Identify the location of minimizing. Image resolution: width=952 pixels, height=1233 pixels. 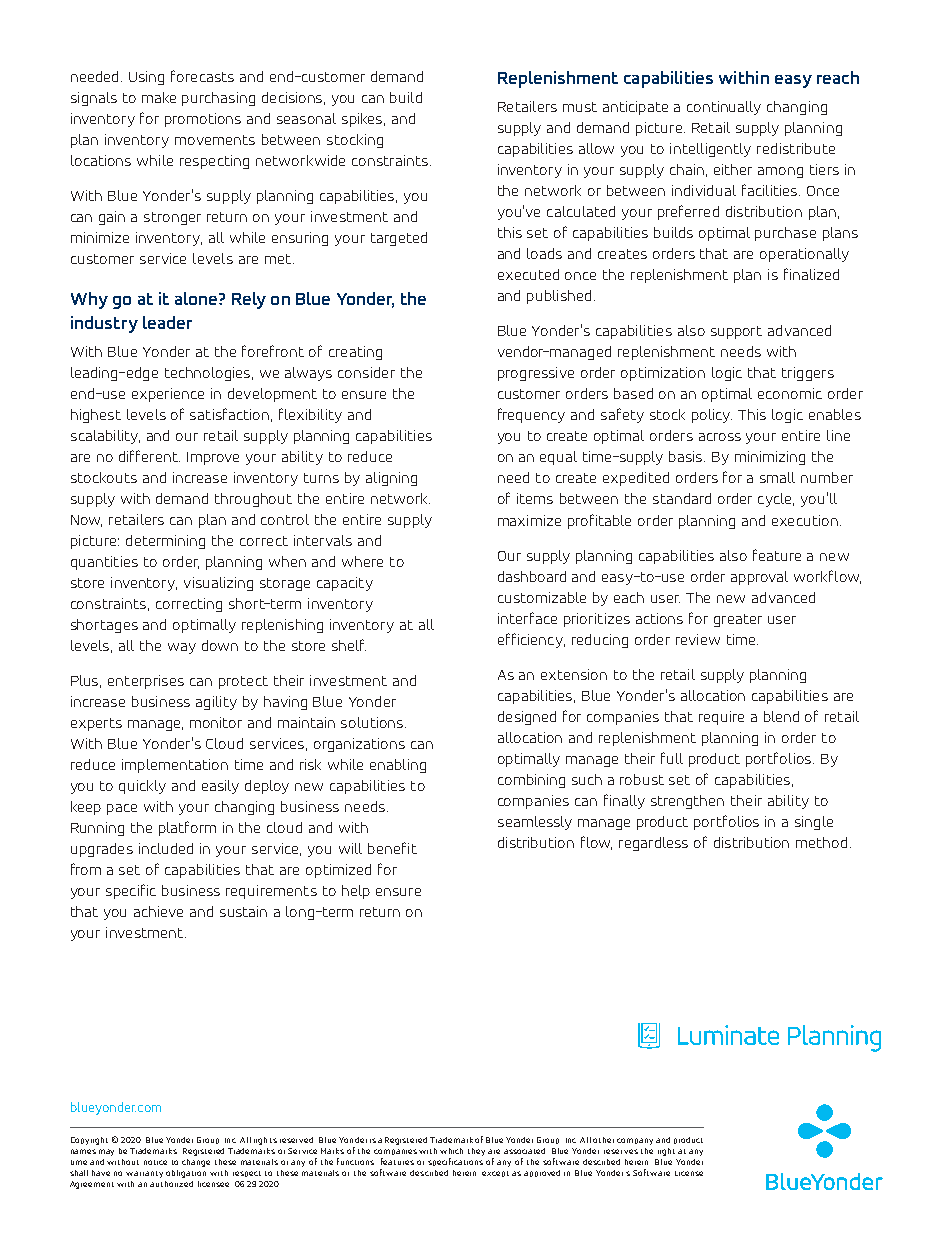
(770, 458).
